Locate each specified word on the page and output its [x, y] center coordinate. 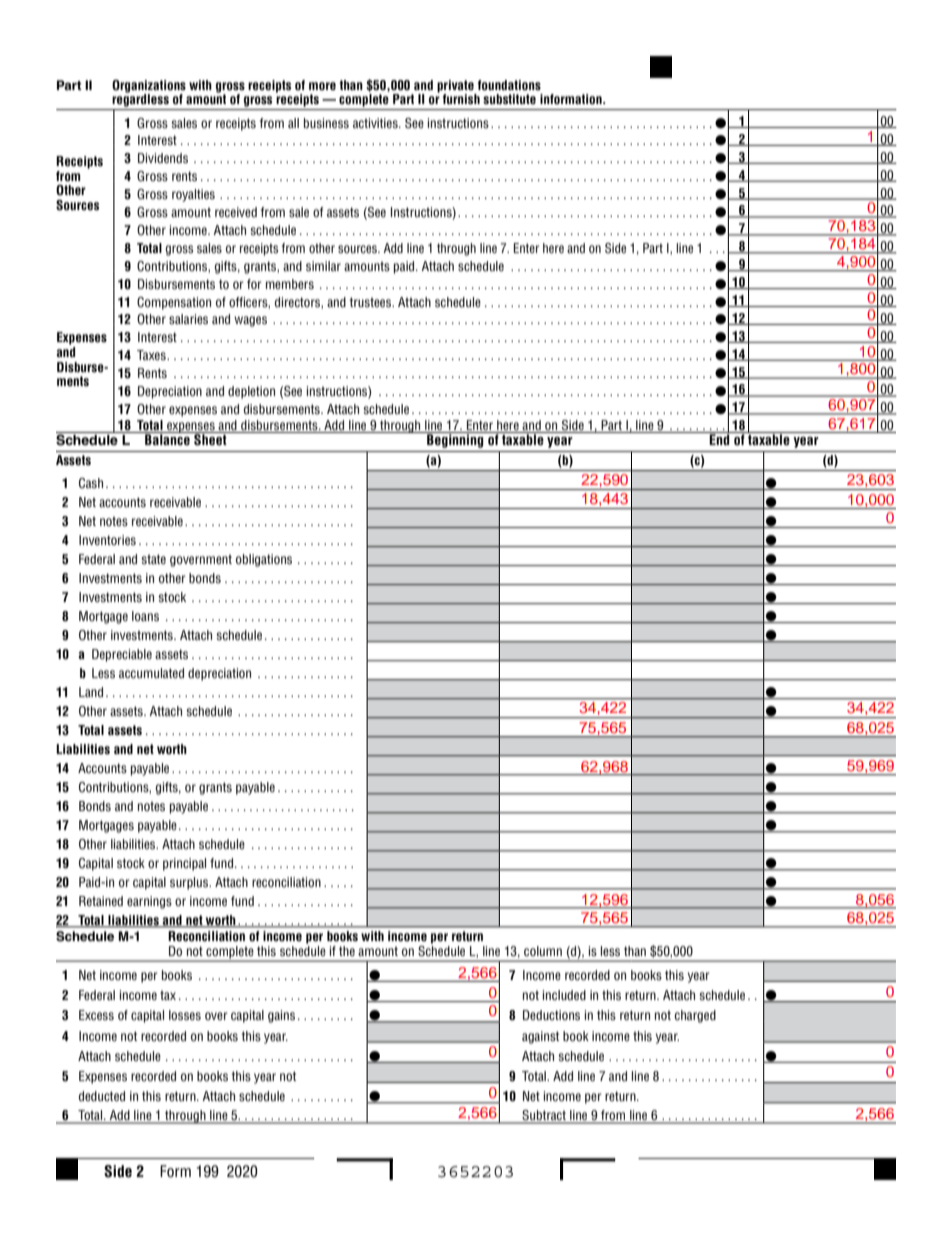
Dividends [163, 158]
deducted [102, 1096]
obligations [264, 560]
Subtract [544, 1116]
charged [695, 1016]
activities [376, 123]
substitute [509, 99]
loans [145, 616]
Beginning [455, 440]
